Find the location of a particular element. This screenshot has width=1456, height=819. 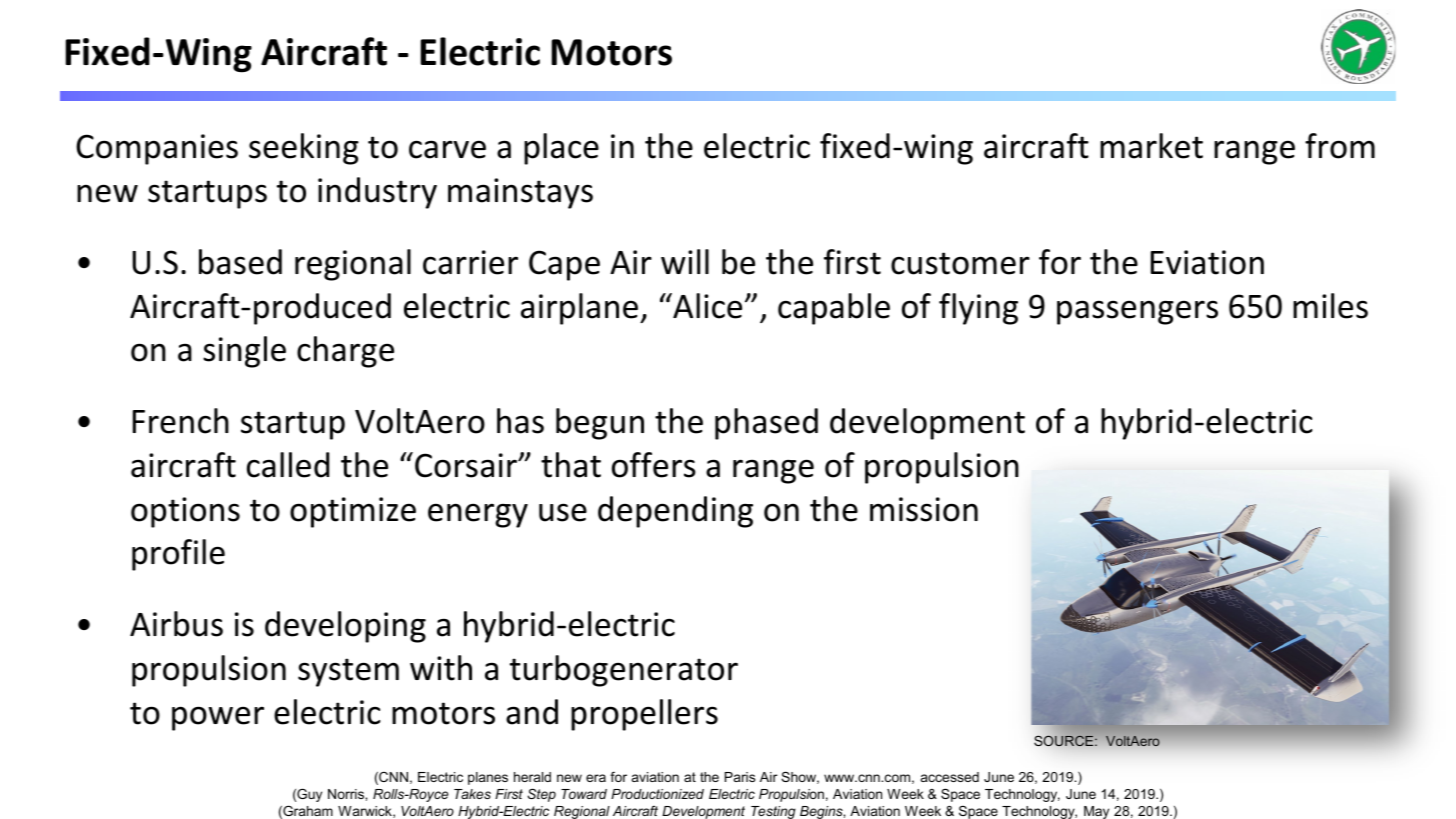

market is located at coordinates (1151, 146).
